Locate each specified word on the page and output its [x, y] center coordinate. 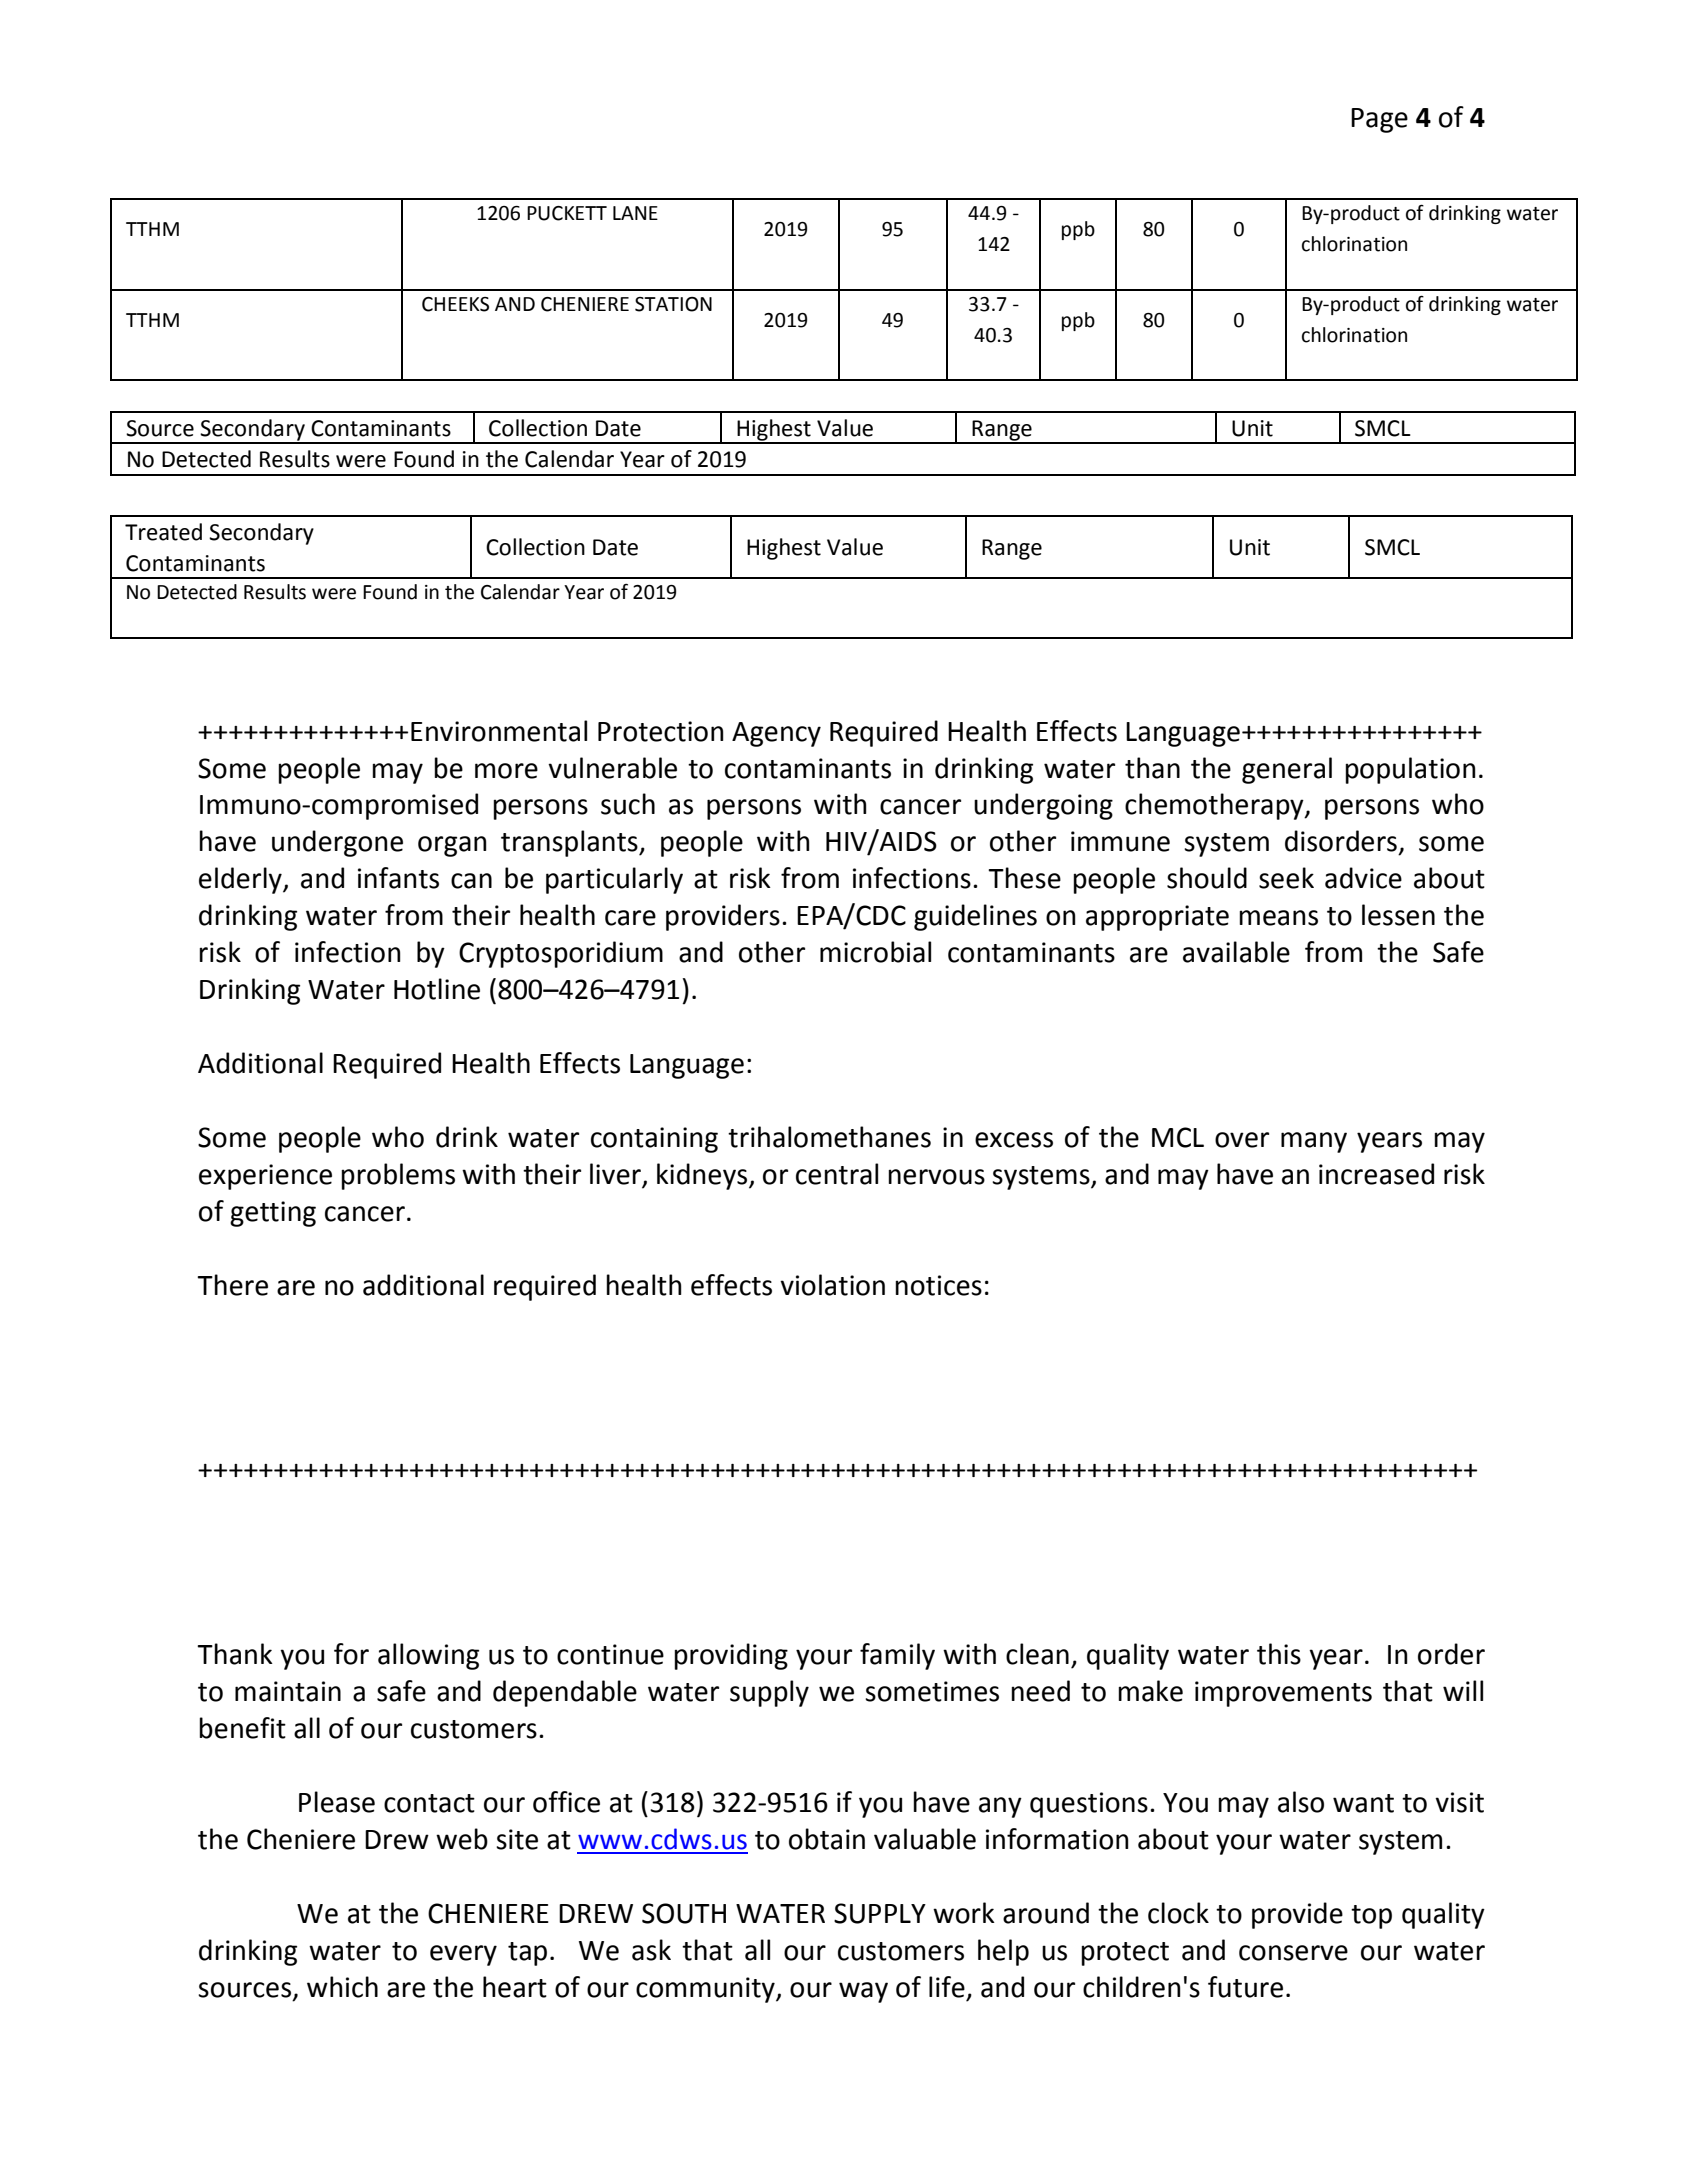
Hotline [437, 989]
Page [1379, 120]
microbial [875, 952]
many [1314, 1142]
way [863, 1992]
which [342, 1987]
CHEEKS [455, 304]
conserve [1293, 1953]
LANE [635, 213]
